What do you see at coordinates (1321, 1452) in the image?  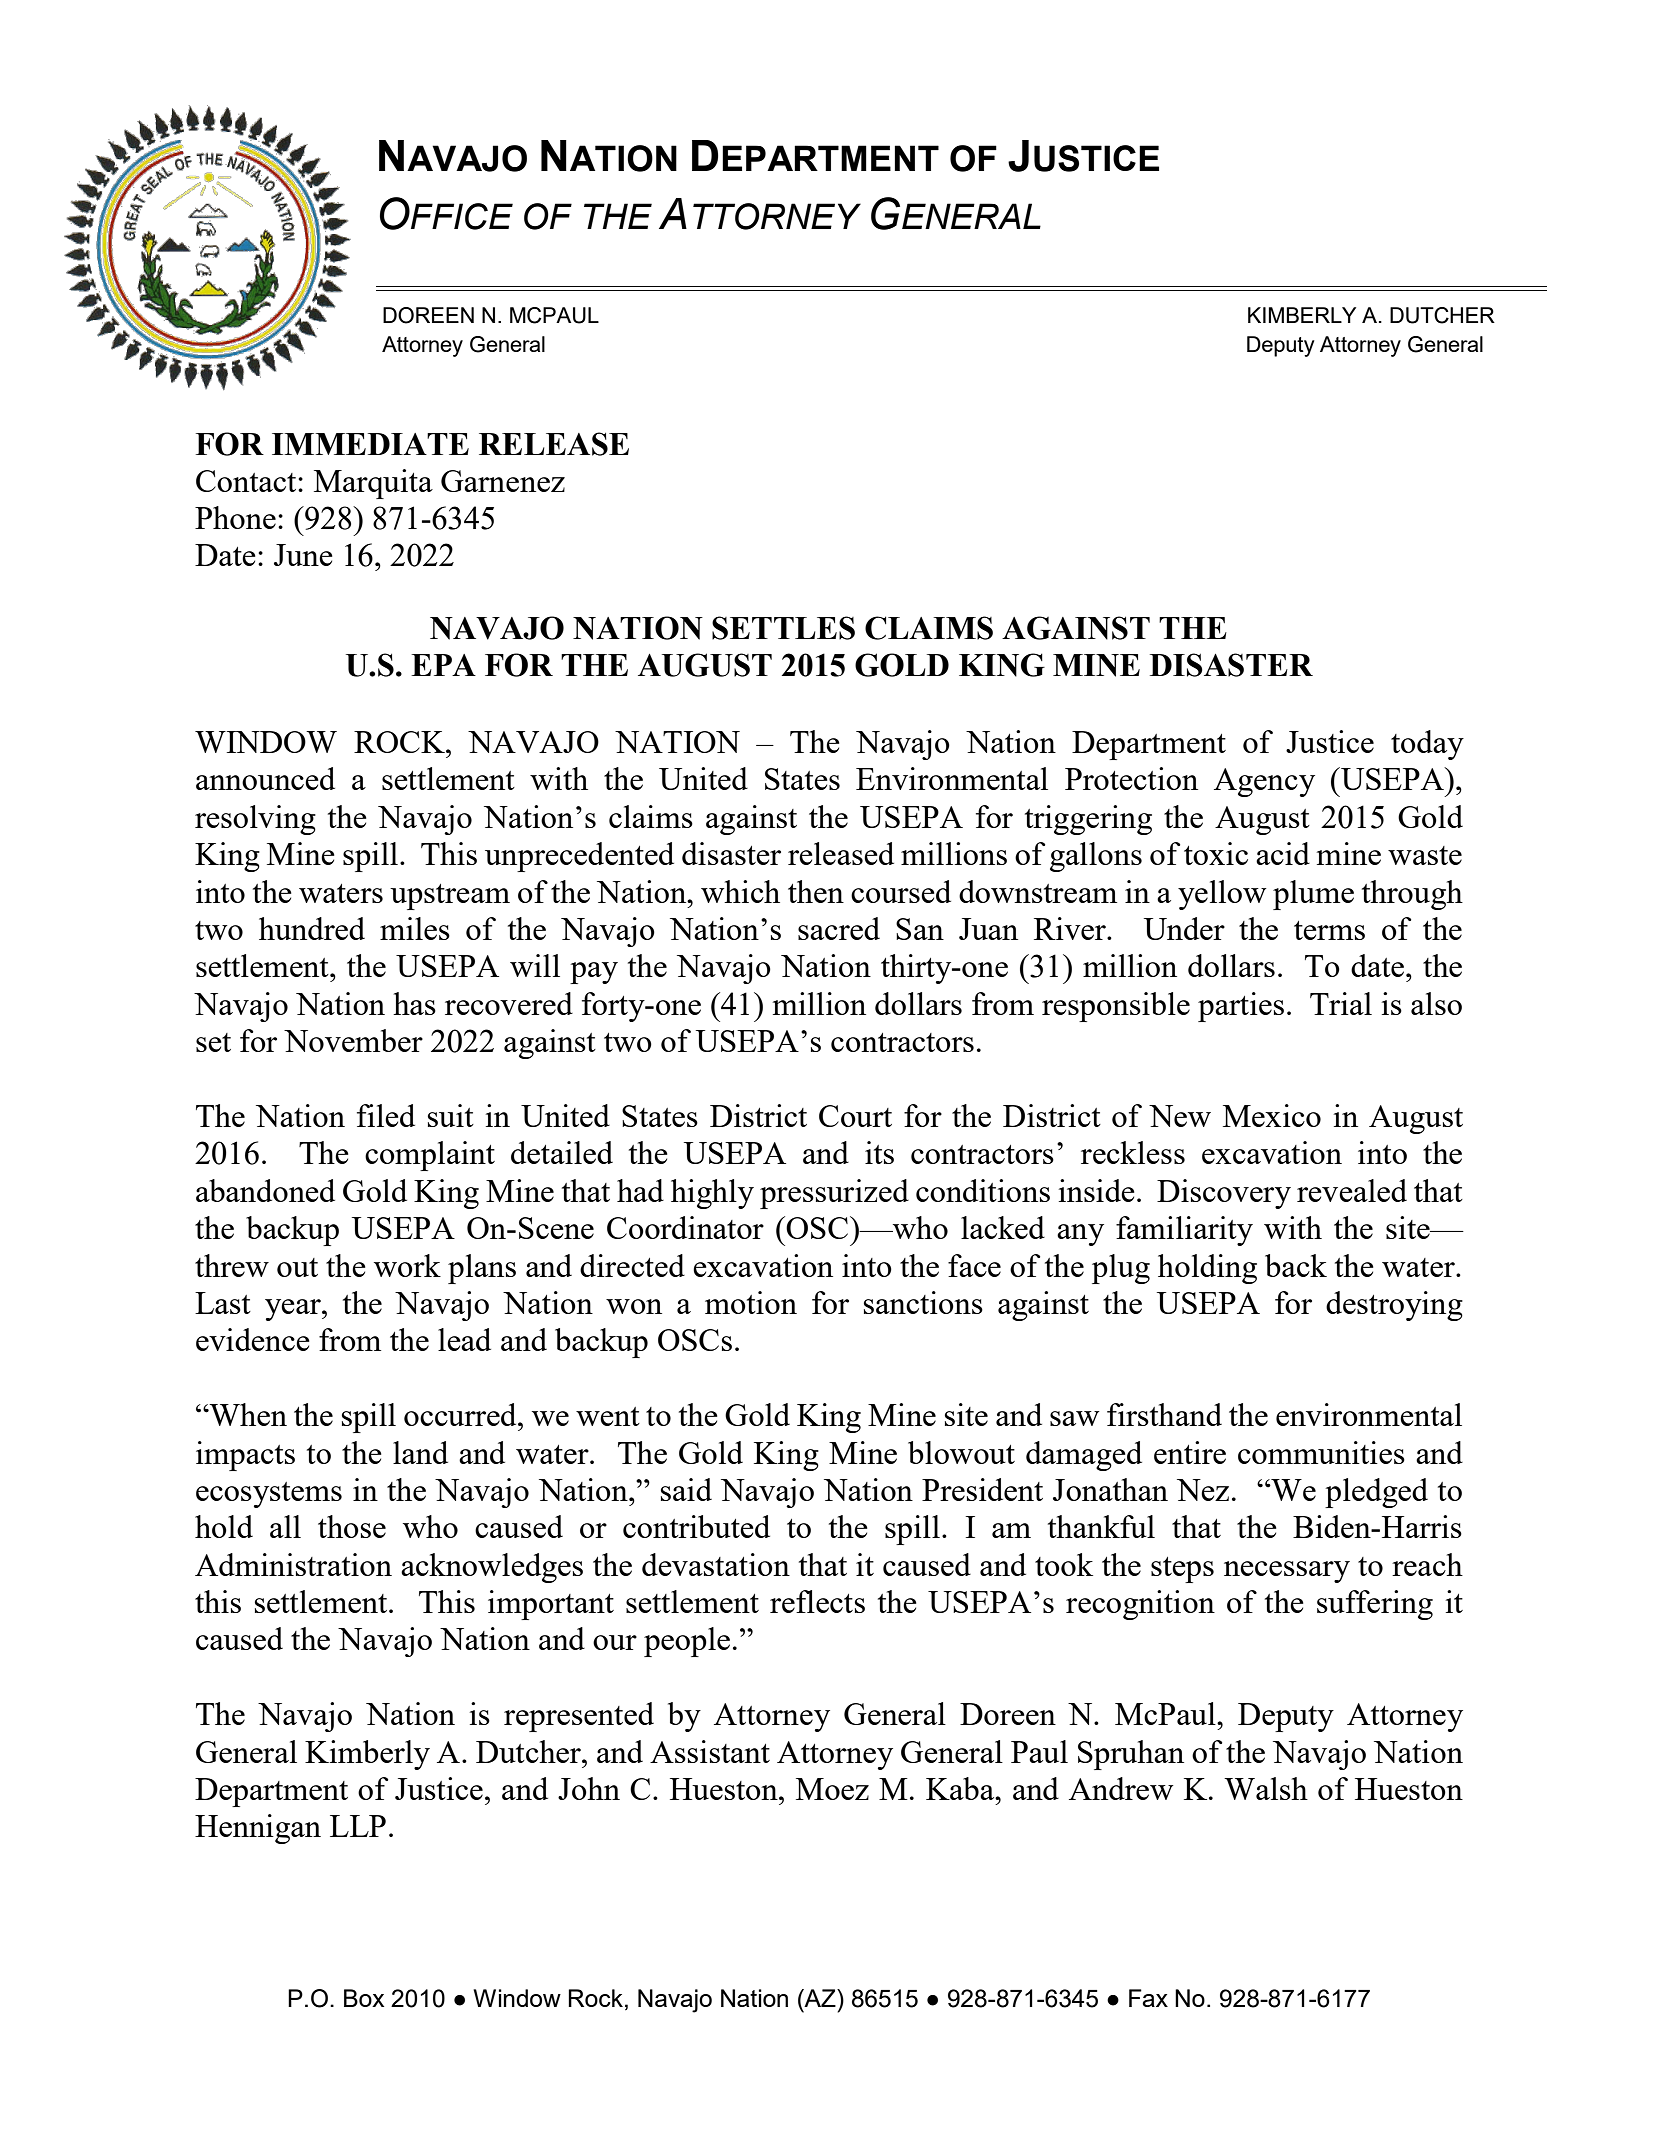 I see `communities` at bounding box center [1321, 1452].
